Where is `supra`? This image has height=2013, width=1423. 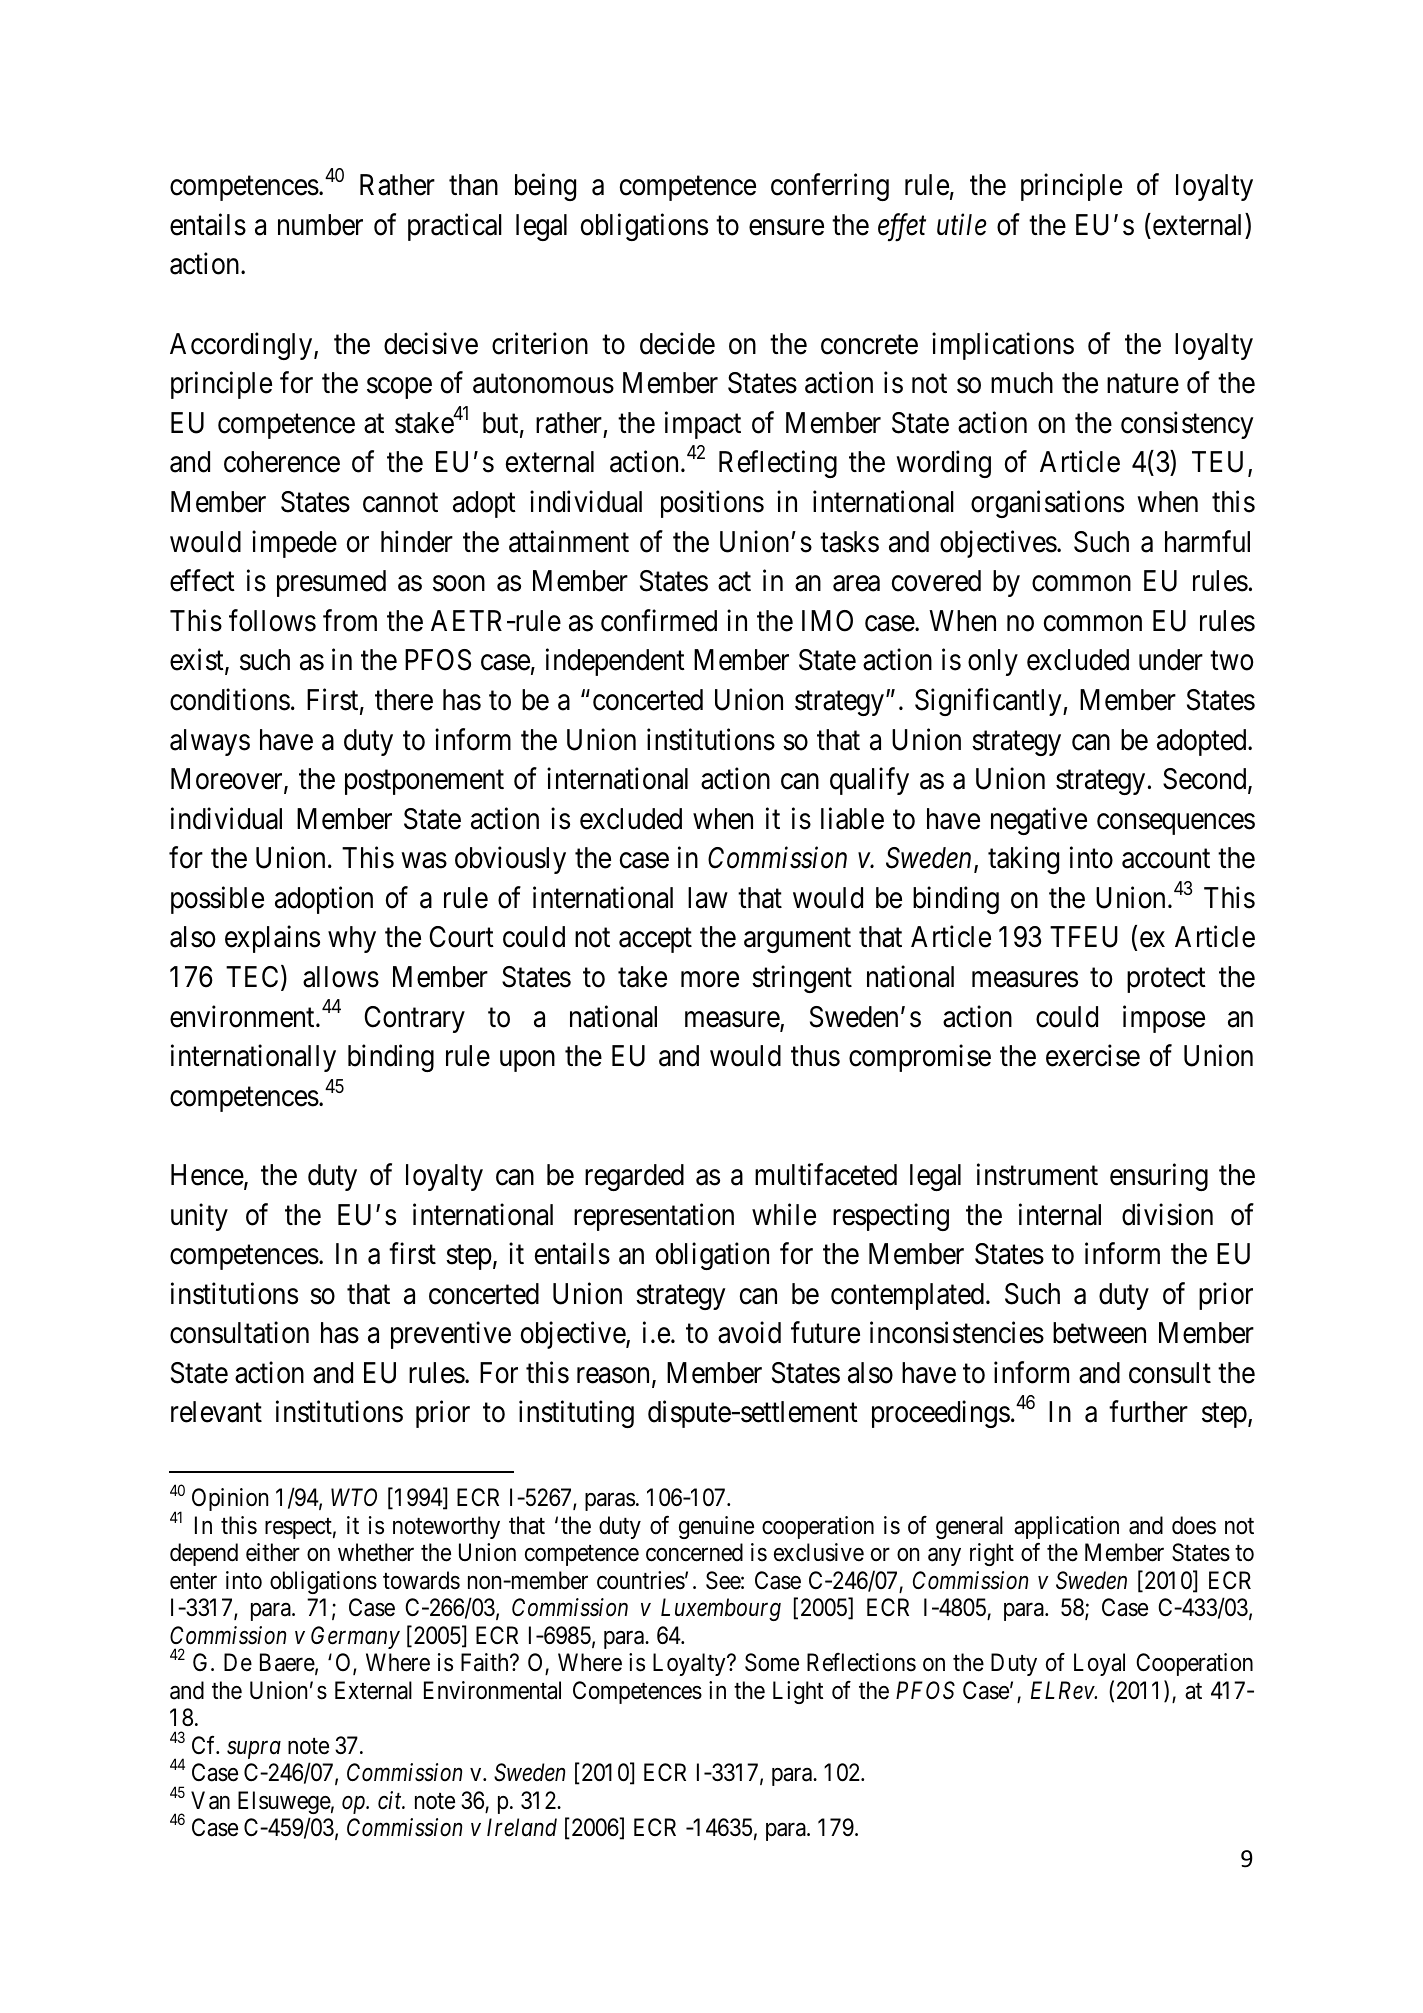
supra is located at coordinates (254, 1750).
